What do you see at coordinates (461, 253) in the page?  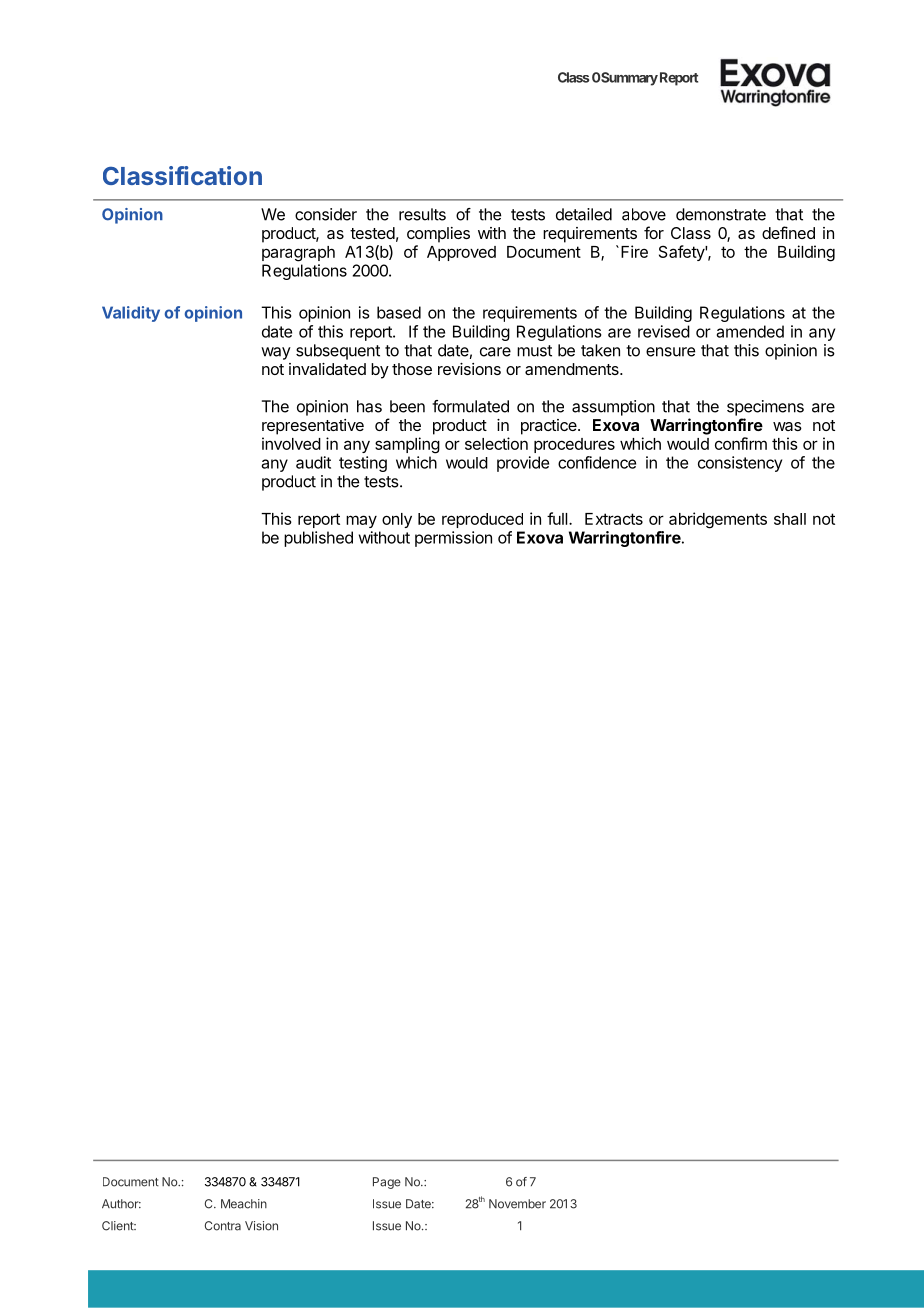 I see `Approved` at bounding box center [461, 253].
